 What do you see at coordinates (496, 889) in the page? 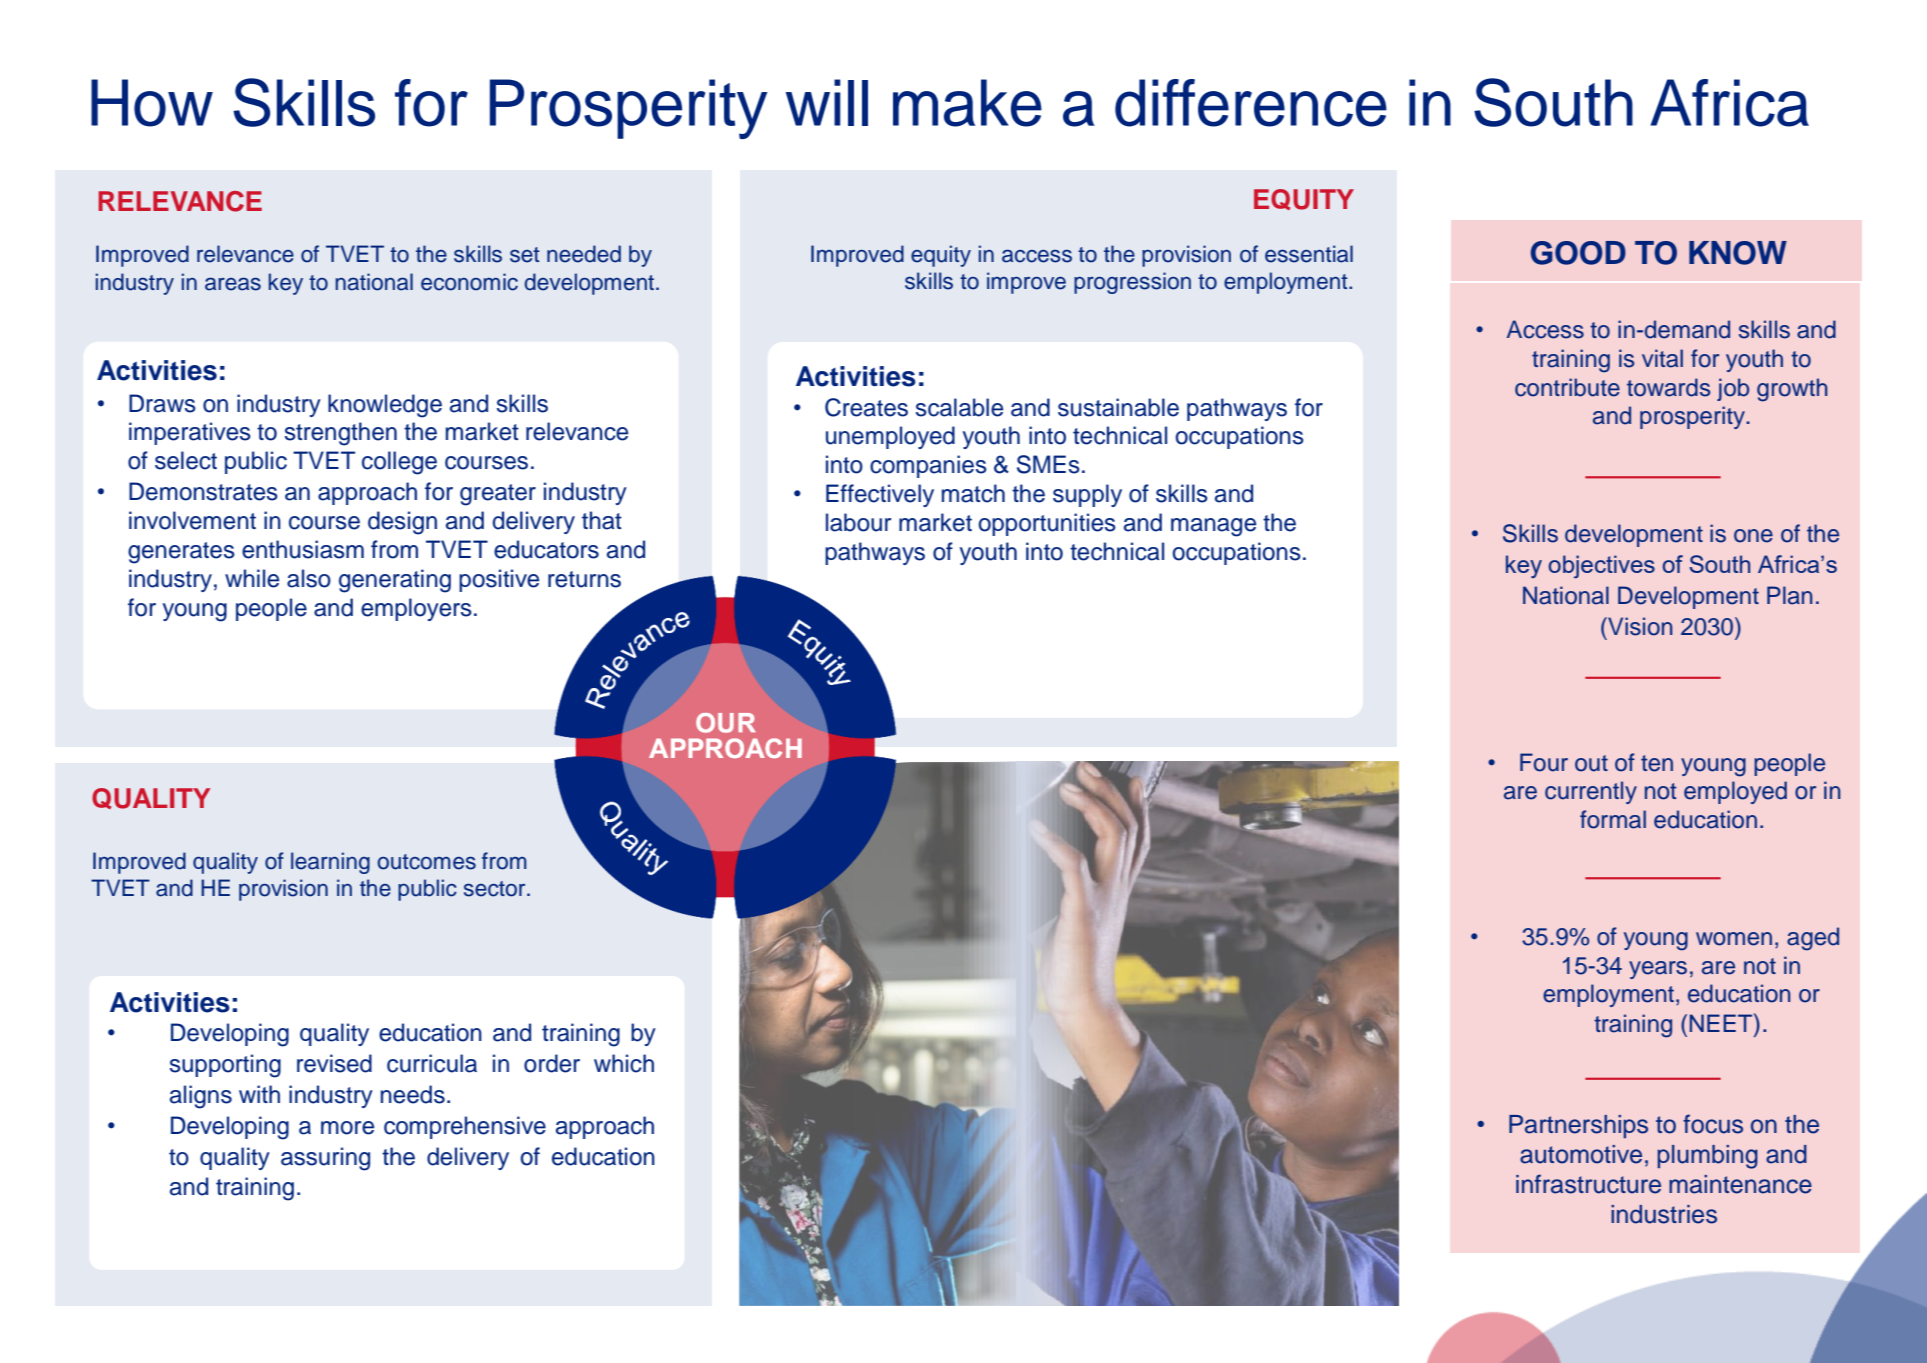
I see `sector` at bounding box center [496, 889].
